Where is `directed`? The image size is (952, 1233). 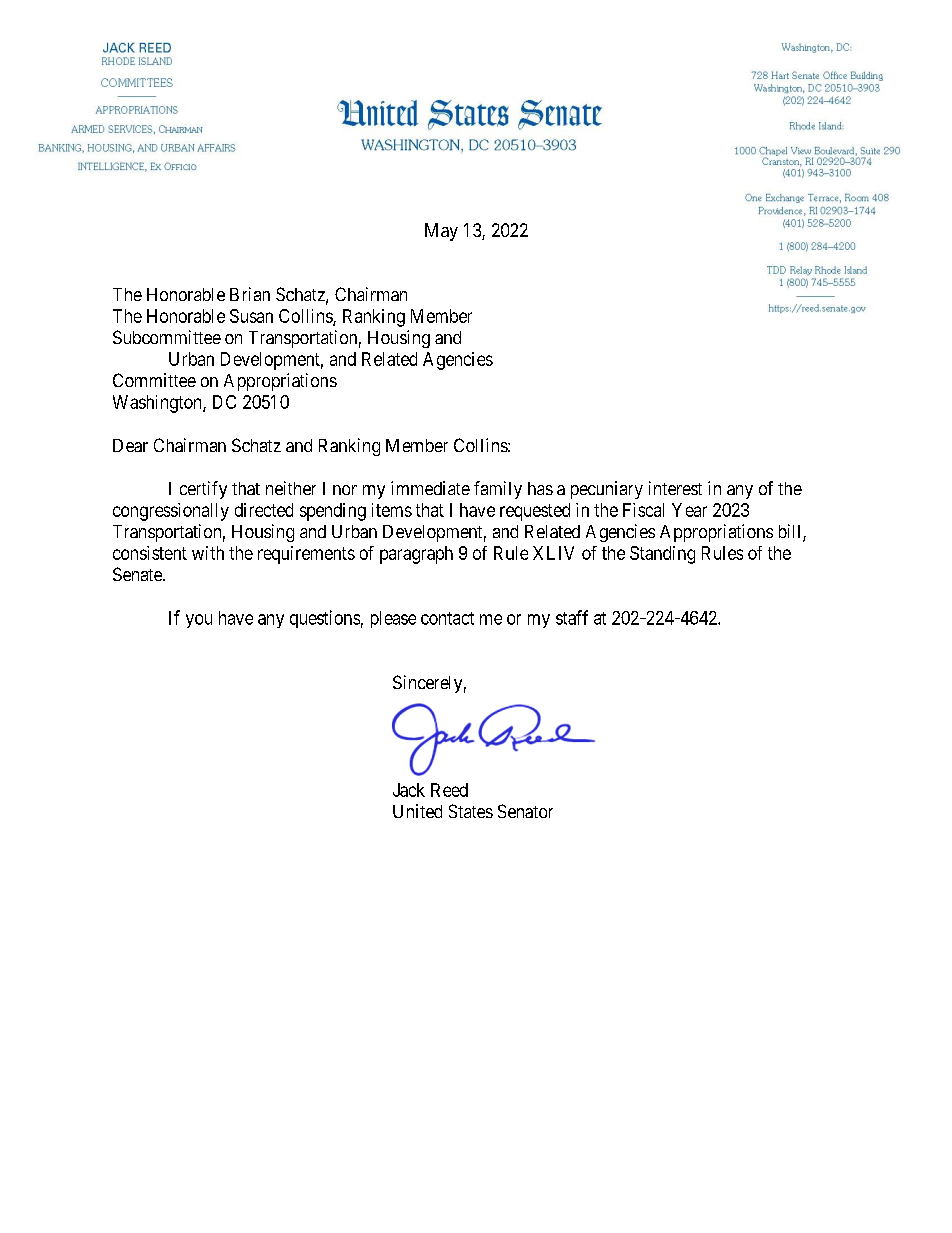 directed is located at coordinates (264, 510).
